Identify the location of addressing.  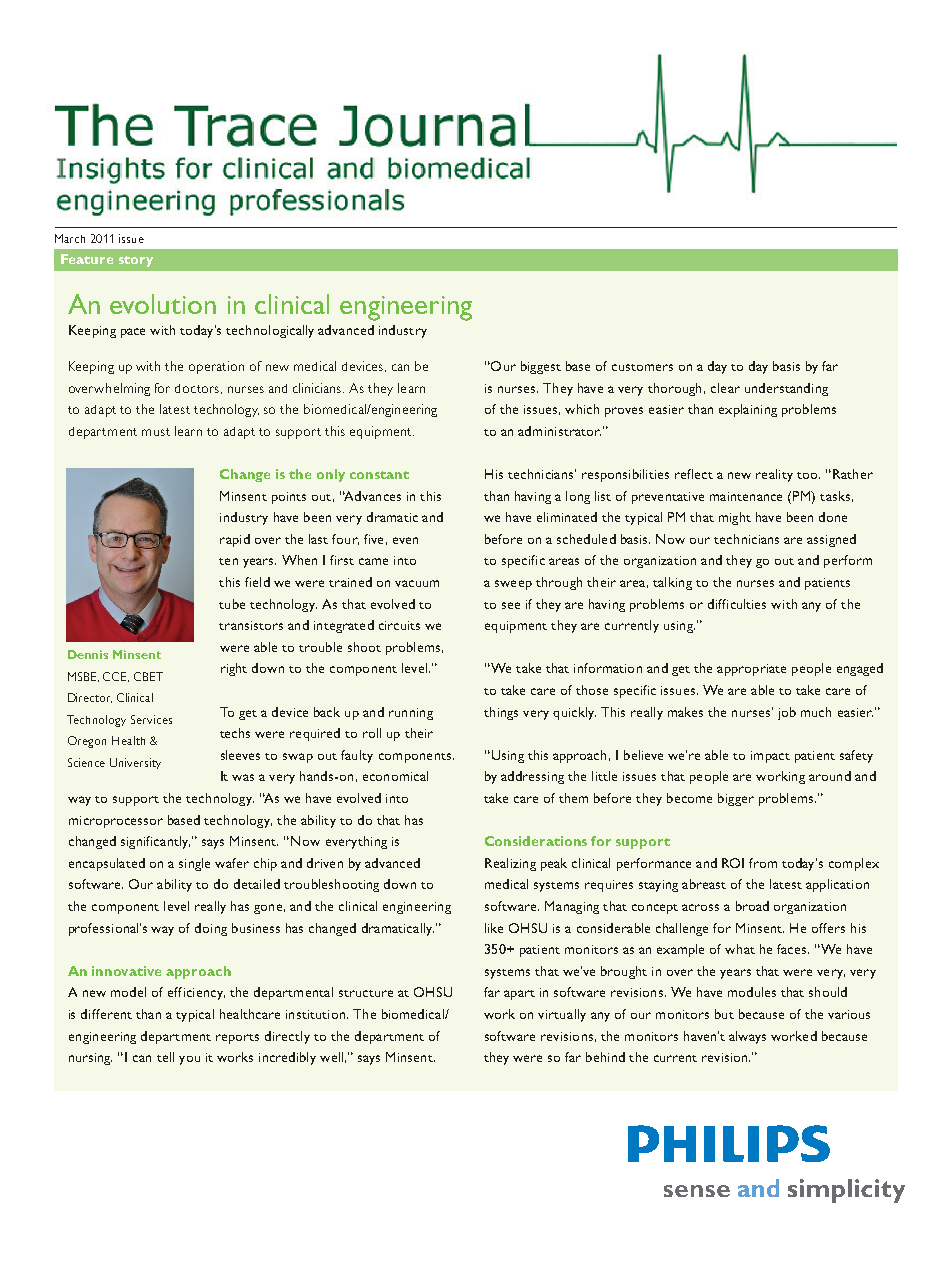
(532, 777).
